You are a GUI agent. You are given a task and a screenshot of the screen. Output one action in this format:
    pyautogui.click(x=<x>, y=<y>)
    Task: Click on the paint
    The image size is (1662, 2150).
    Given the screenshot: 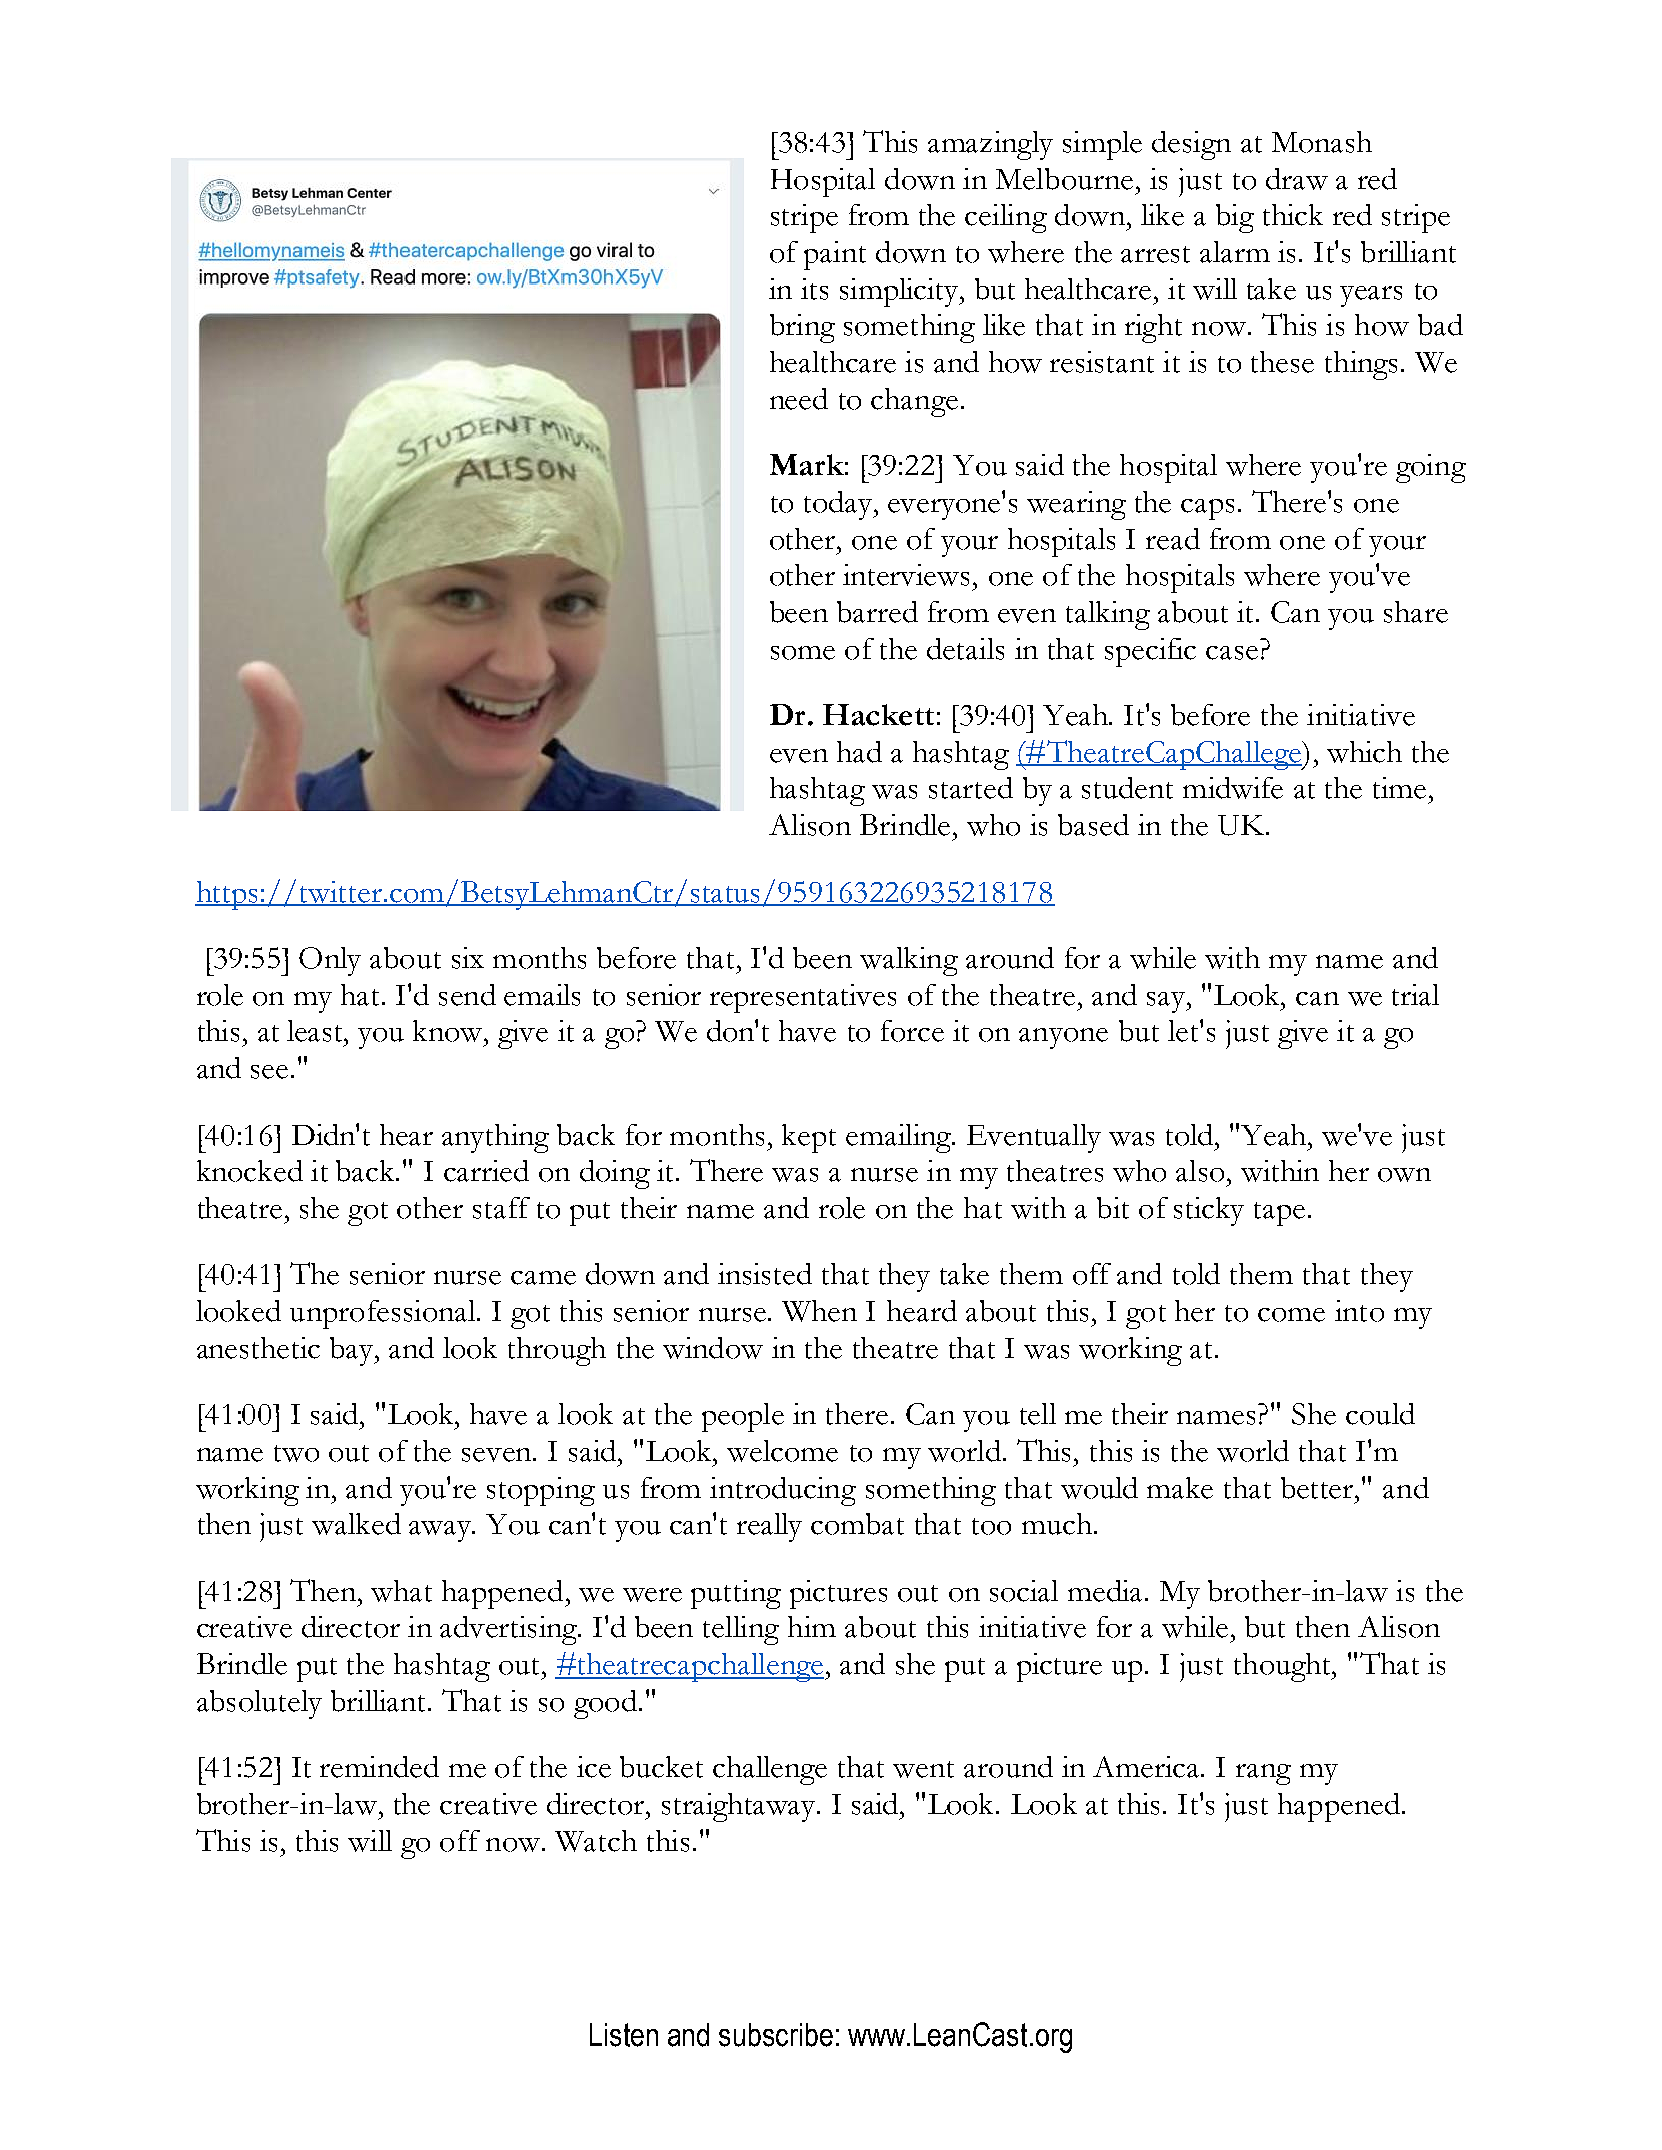 What is the action you would take?
    pyautogui.click(x=835, y=255)
